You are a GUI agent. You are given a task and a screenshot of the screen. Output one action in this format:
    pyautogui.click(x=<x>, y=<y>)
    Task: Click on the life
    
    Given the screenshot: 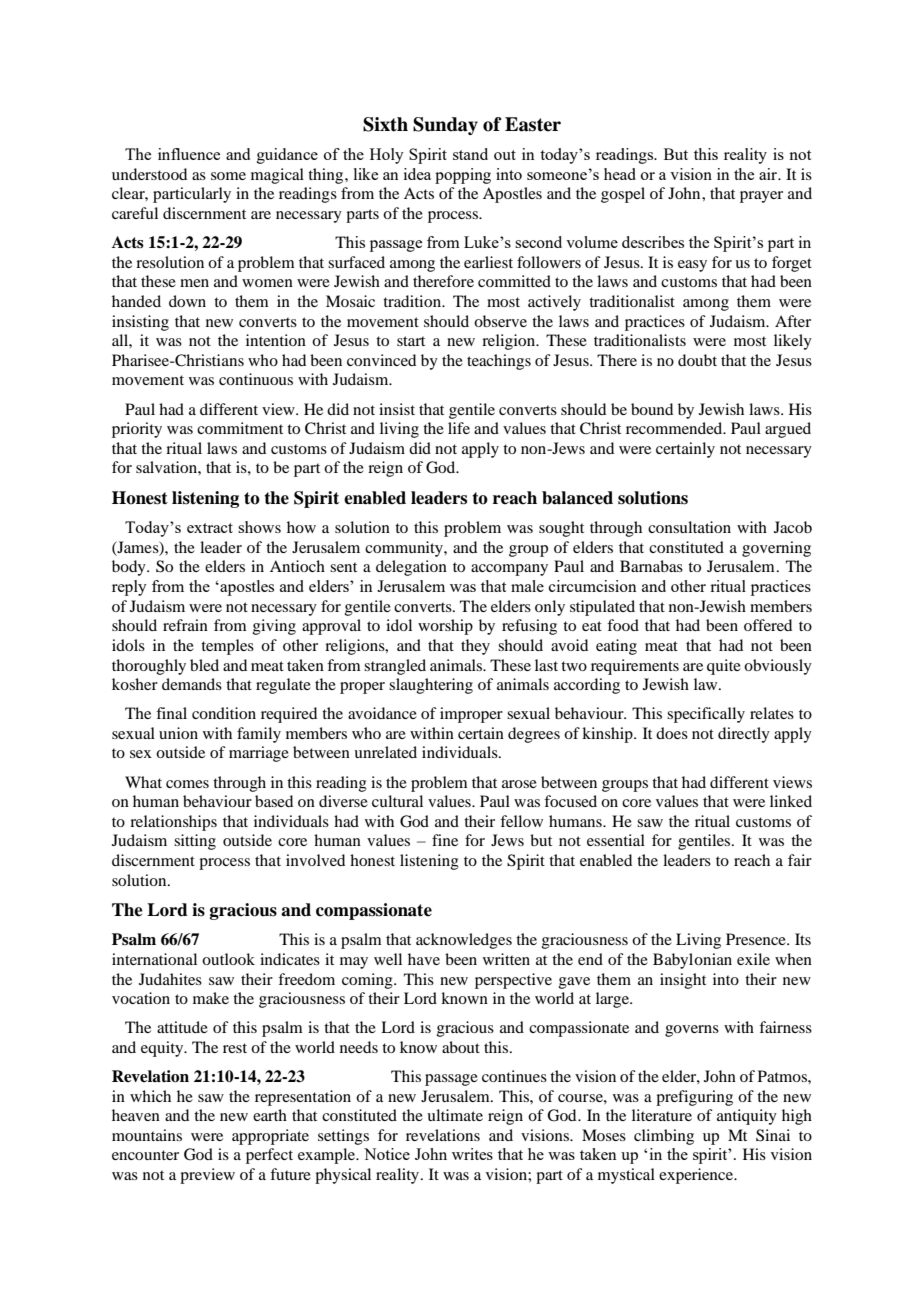 What is the action you would take?
    pyautogui.click(x=459, y=428)
